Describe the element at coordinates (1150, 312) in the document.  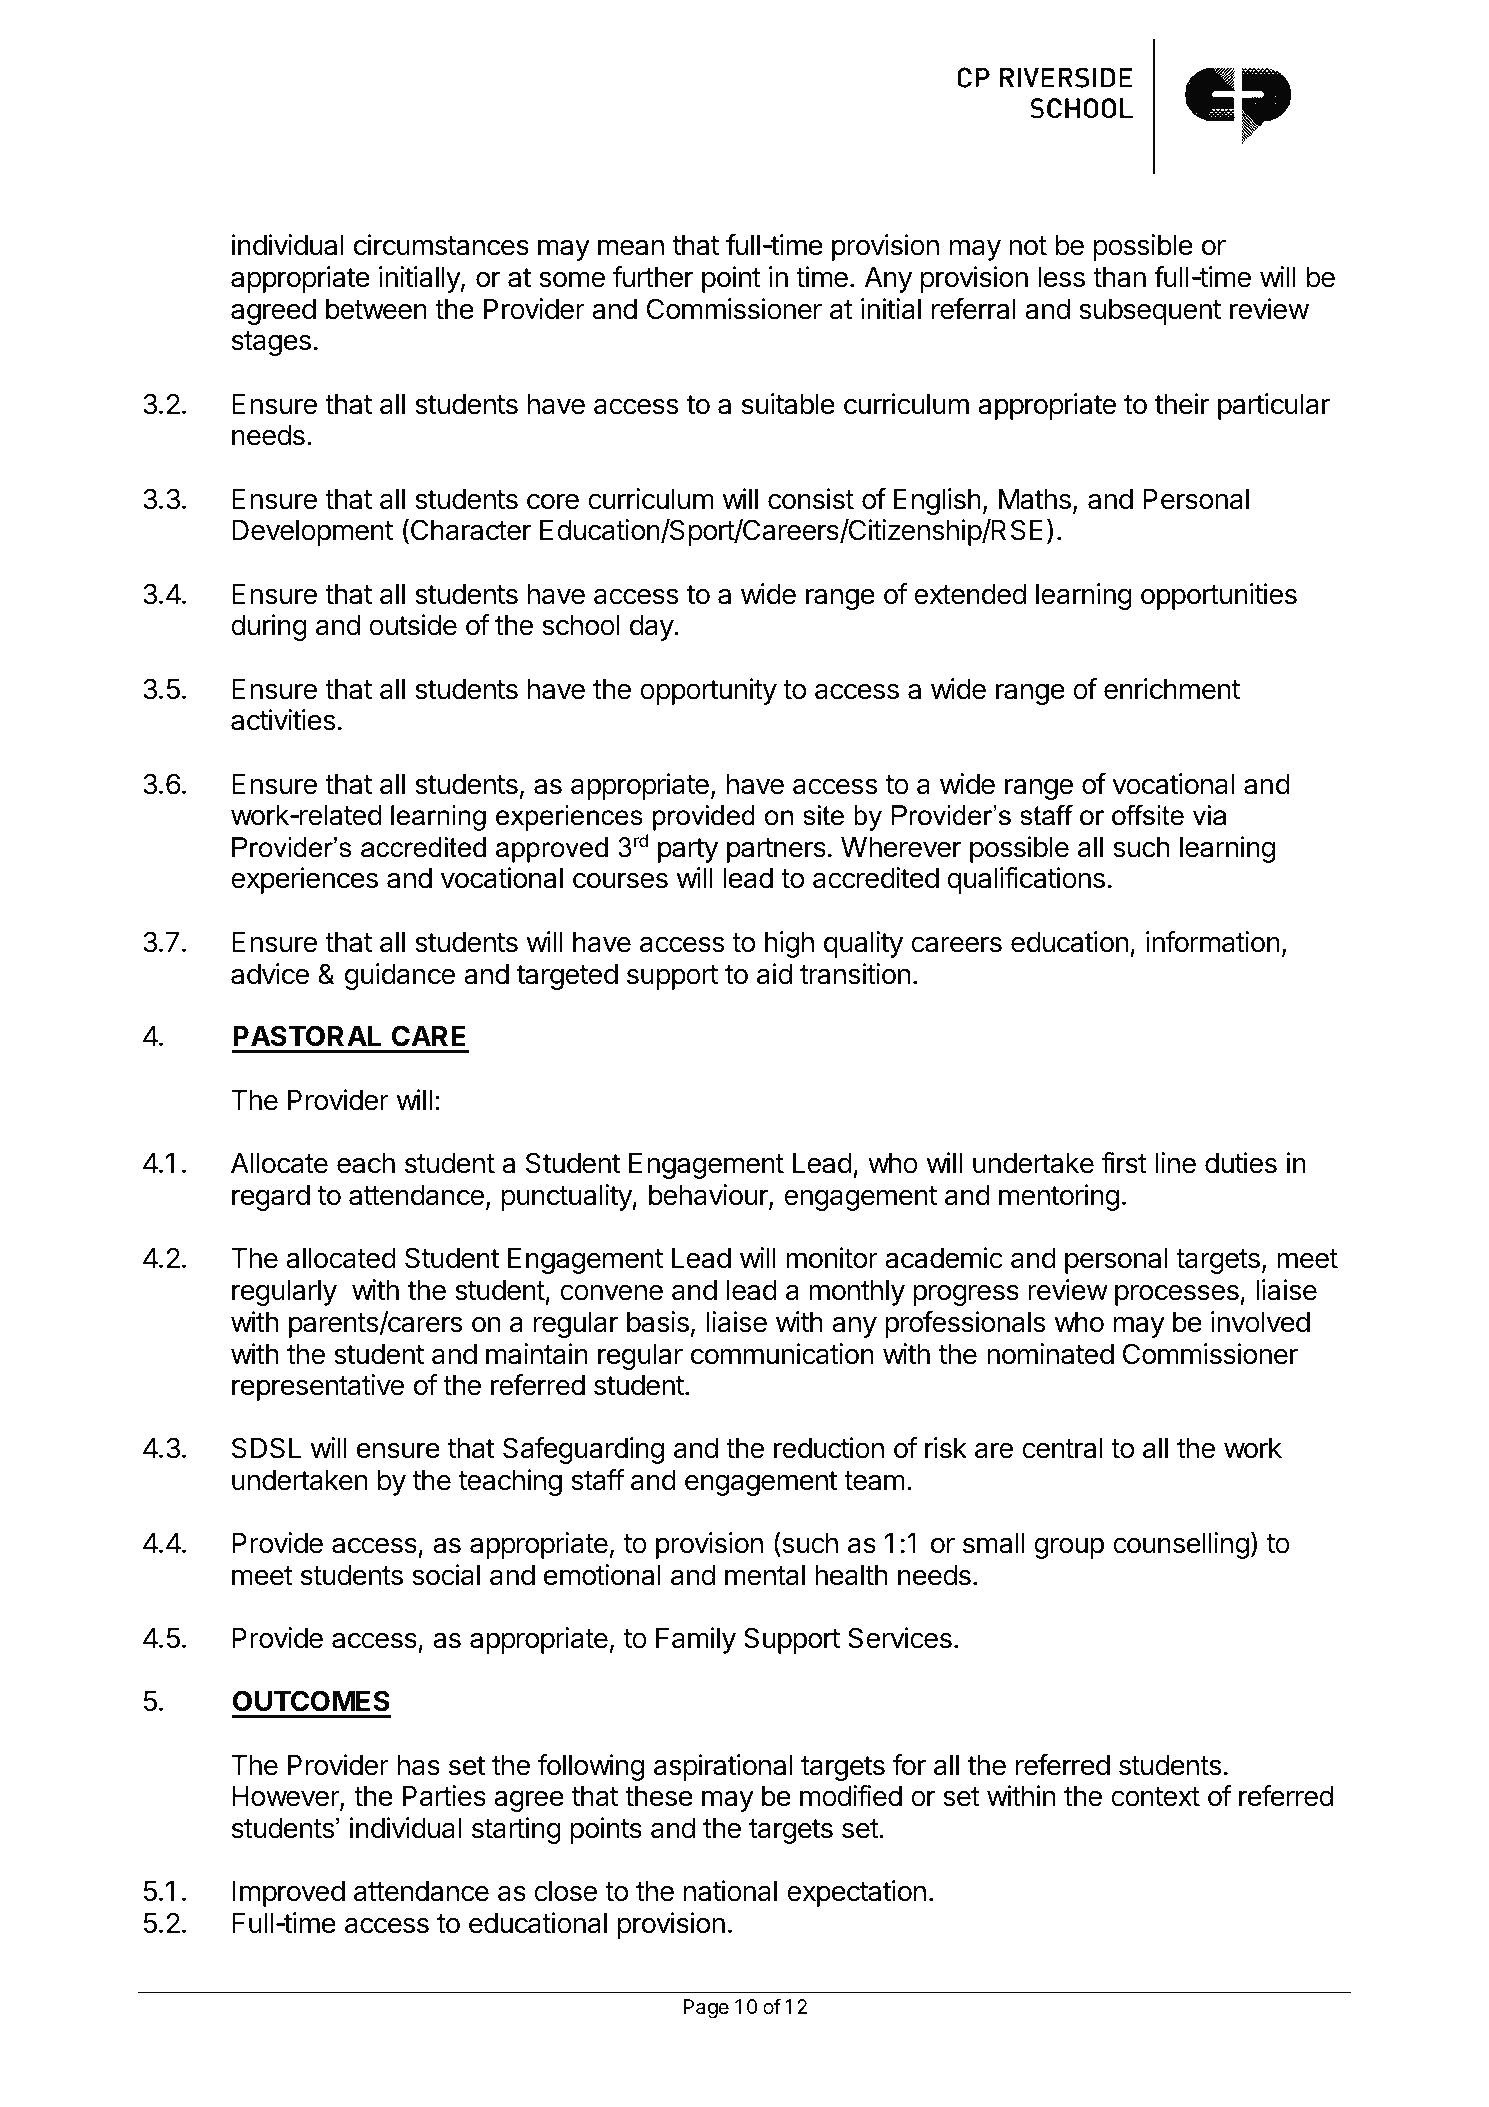
I see `subsequent` at that location.
